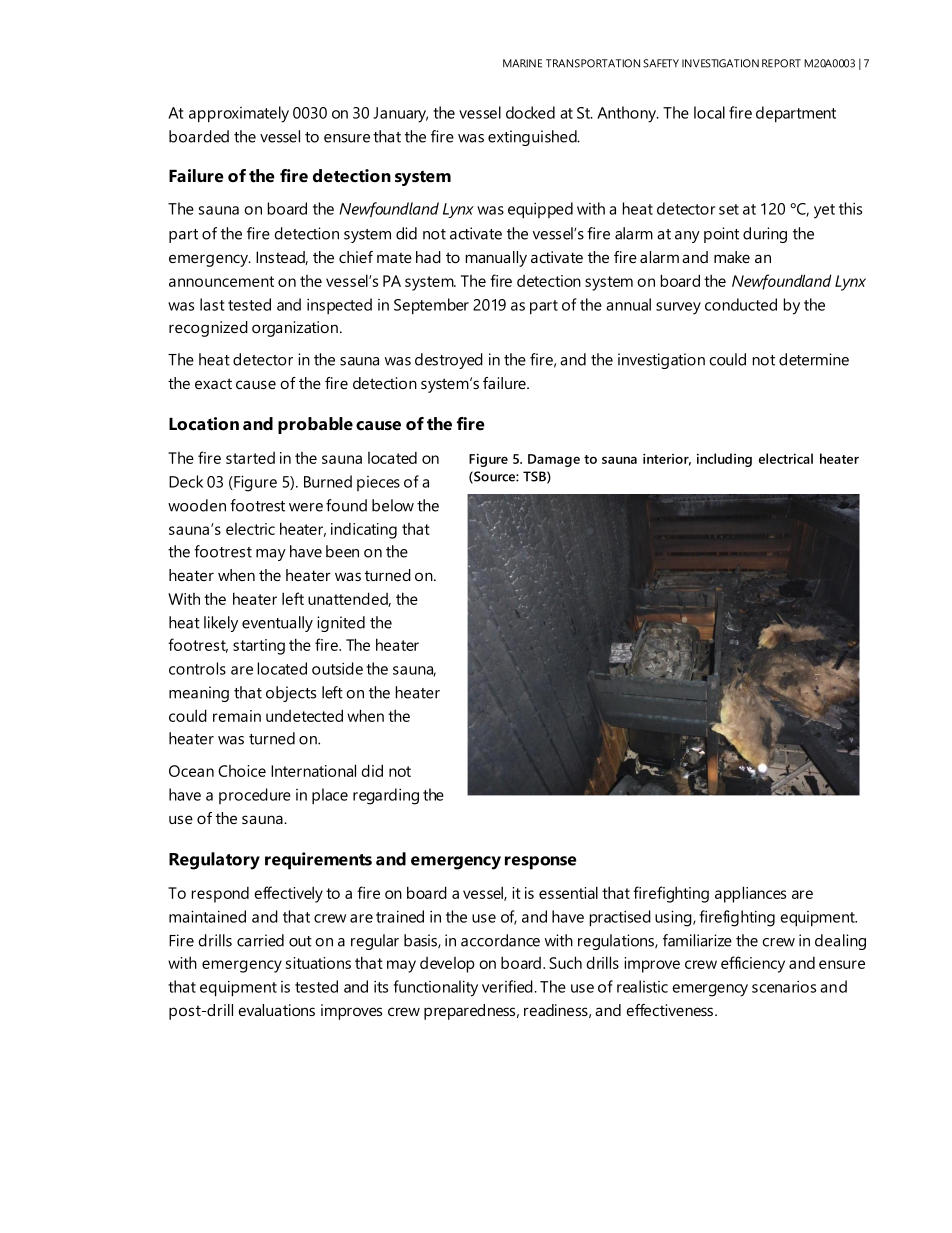  What do you see at coordinates (750, 894) in the screenshot?
I see `appliances` at bounding box center [750, 894].
